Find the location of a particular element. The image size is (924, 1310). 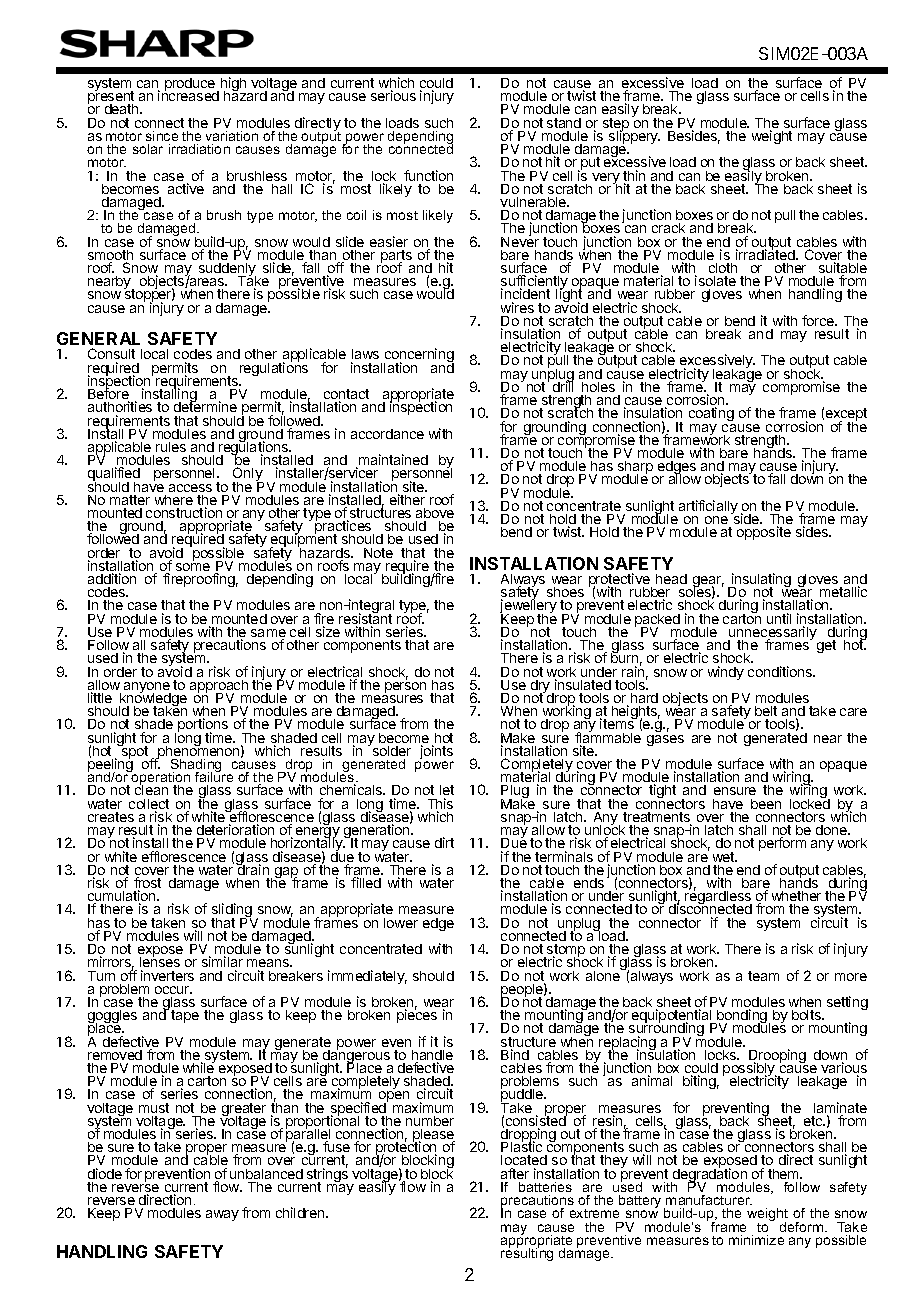

conditions is located at coordinates (781, 671).
